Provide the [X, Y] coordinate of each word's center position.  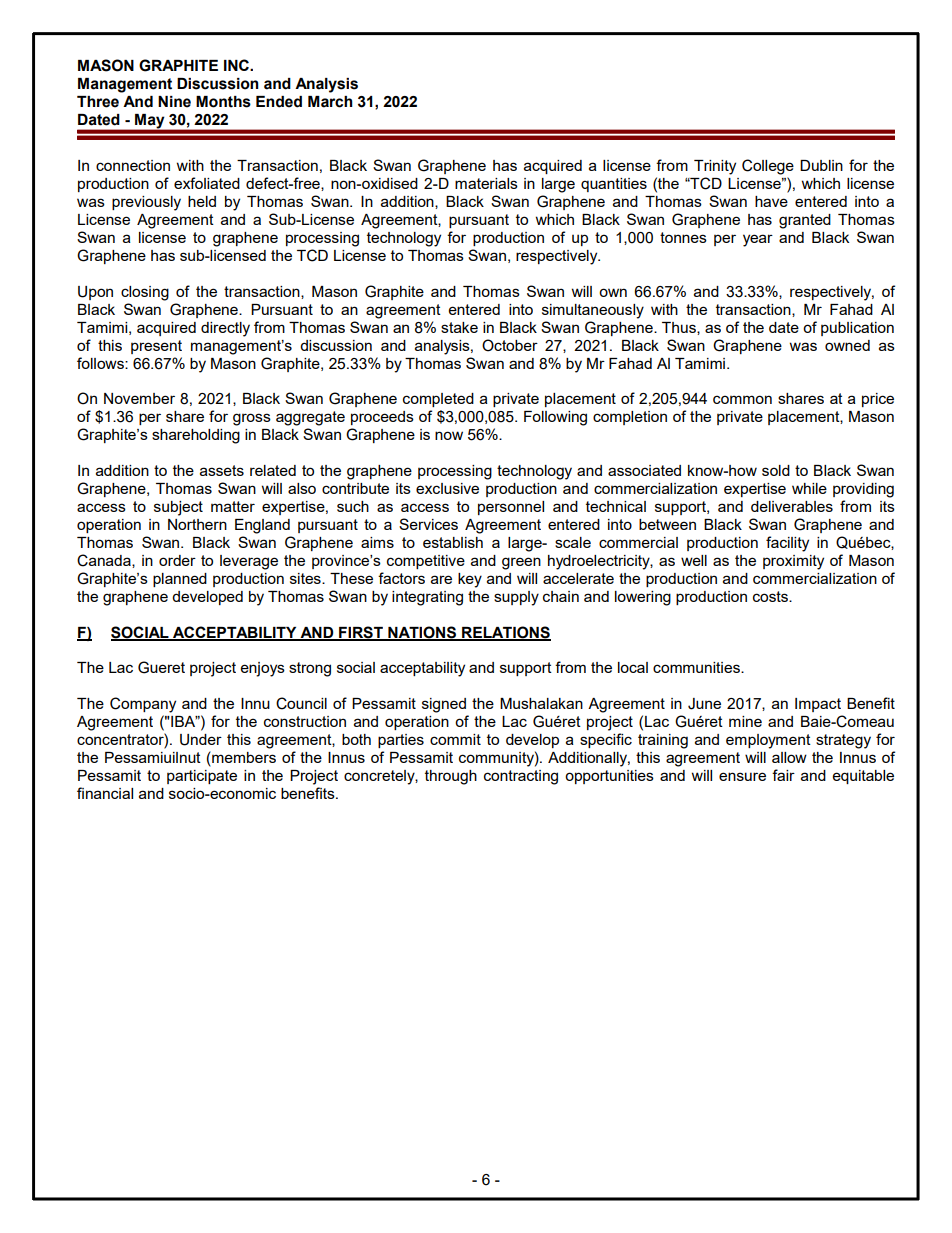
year [758, 240]
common [742, 399]
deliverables [792, 506]
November [139, 398]
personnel [511, 508]
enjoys [263, 669]
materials [486, 183]
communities [697, 667]
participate [202, 777]
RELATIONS [505, 633]
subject [178, 508]
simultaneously [593, 311]
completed [438, 400]
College [768, 167]
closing [145, 293]
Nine [174, 102]
